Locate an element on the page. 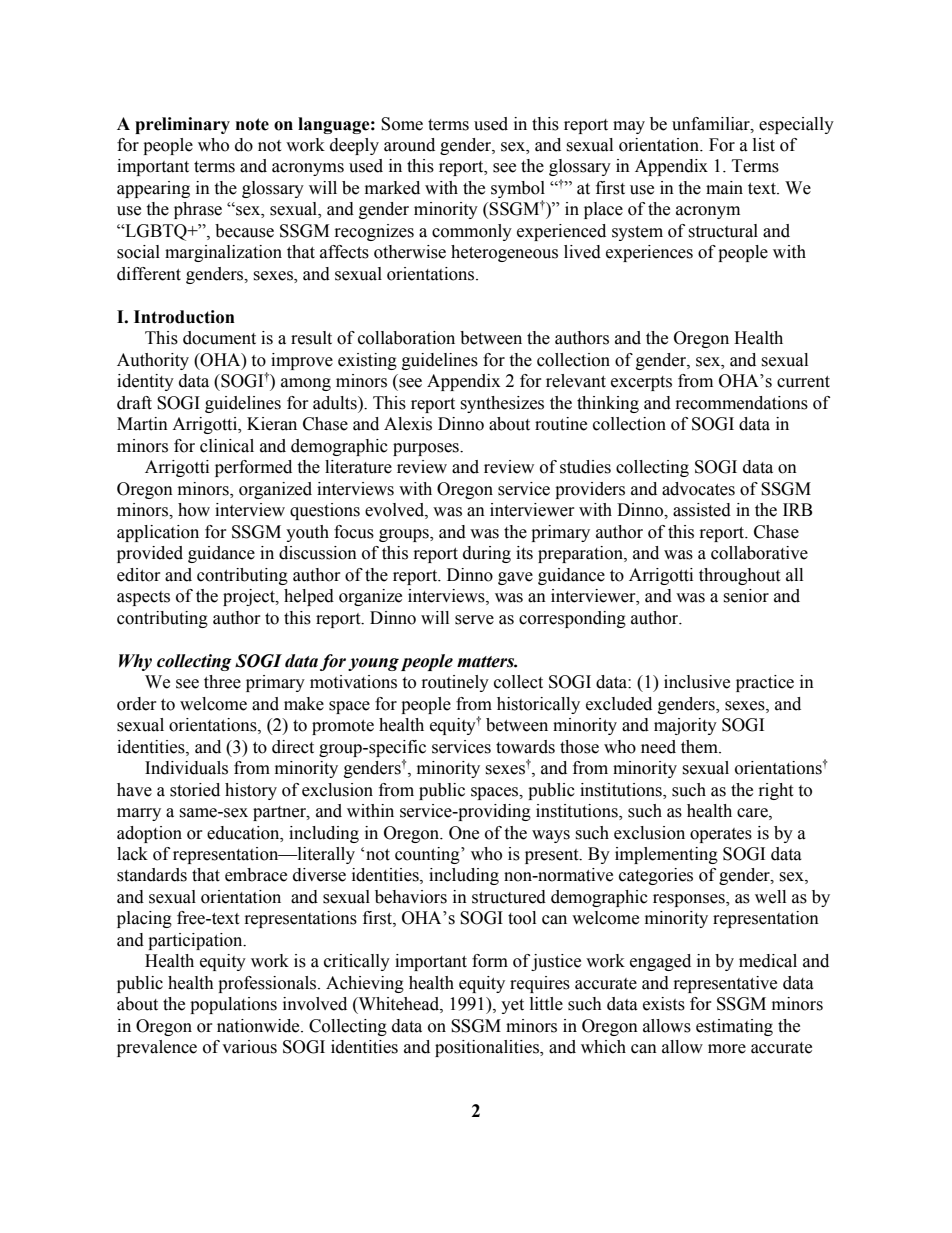  unfamiliar is located at coordinates (712, 124).
